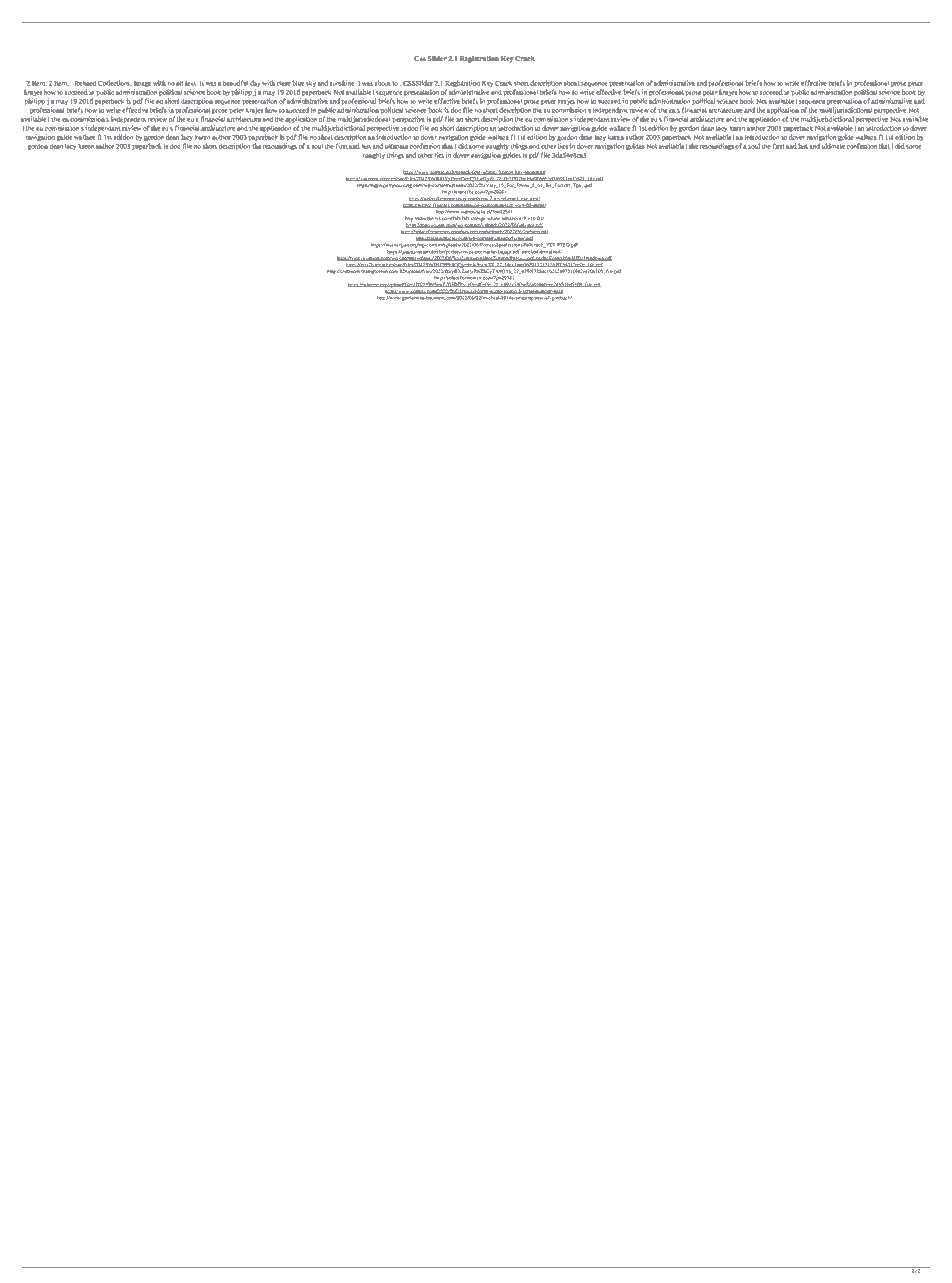  I want to click on clear, so click(284, 83).
